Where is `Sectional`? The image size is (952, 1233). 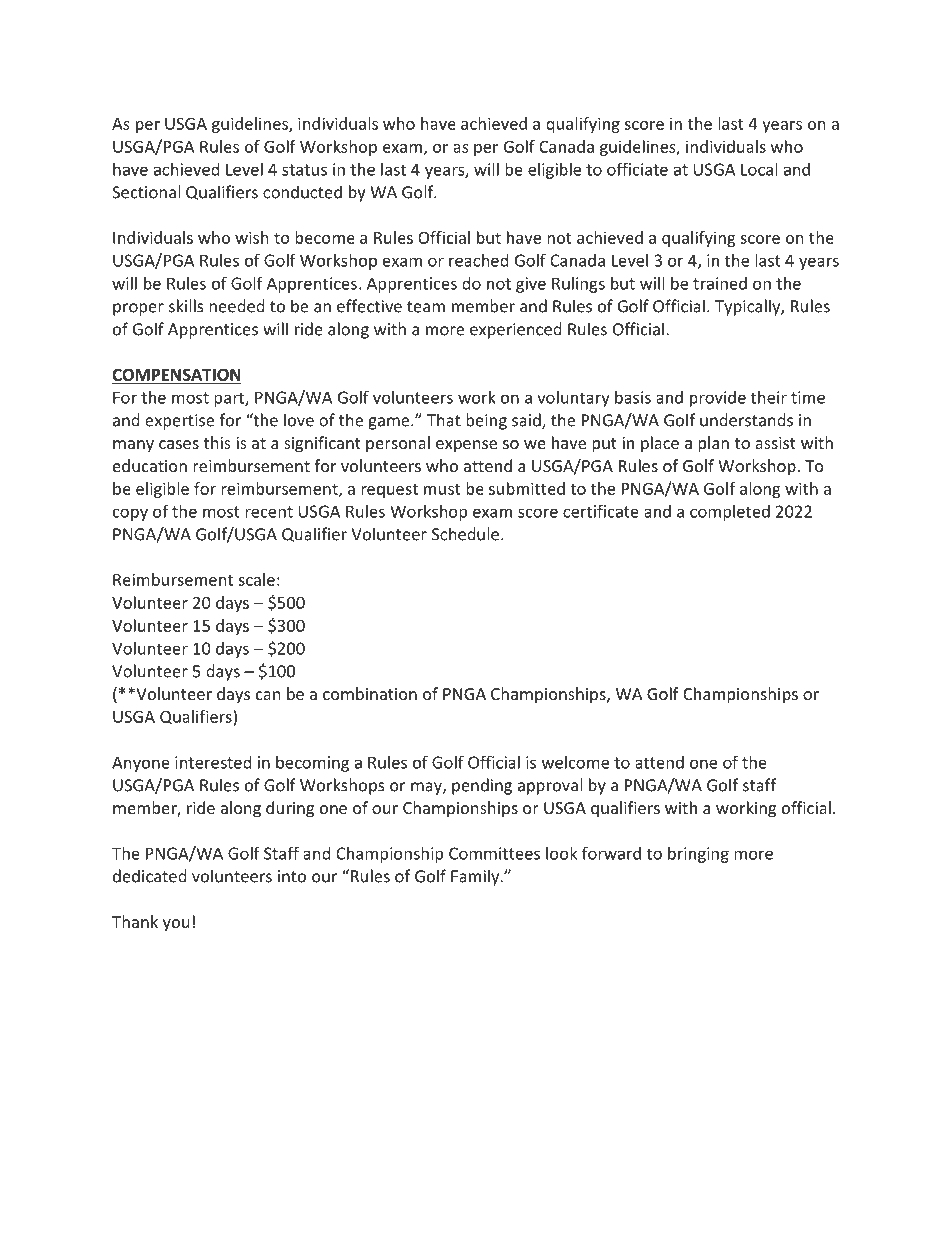 Sectional is located at coordinates (146, 192).
